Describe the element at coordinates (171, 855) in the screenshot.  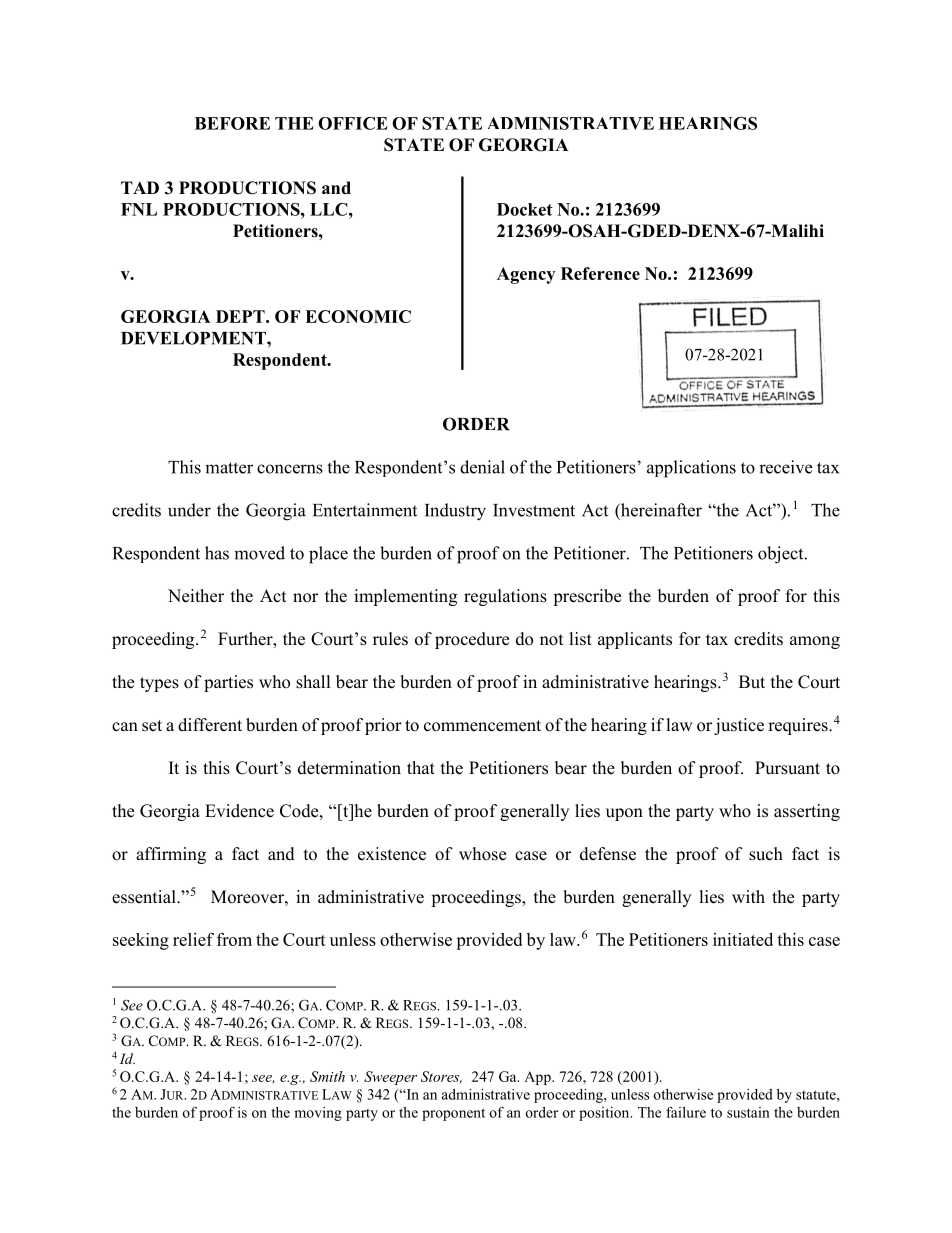
I see `affirming` at that location.
